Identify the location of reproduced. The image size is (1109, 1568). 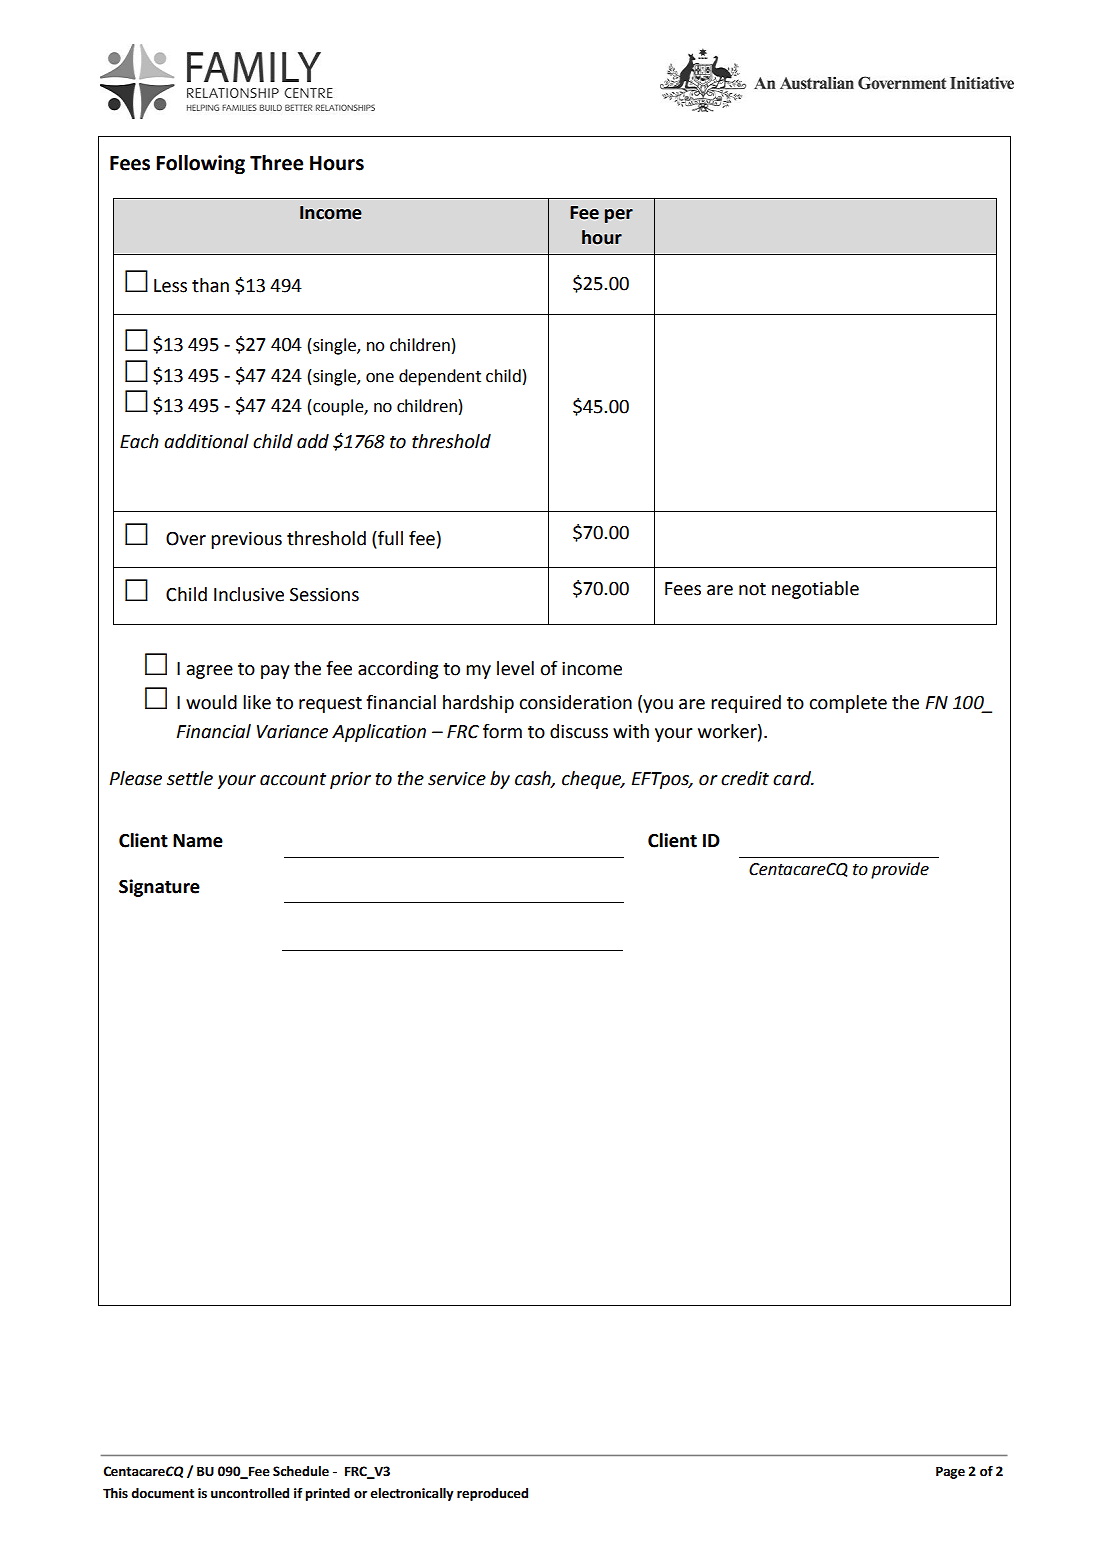
(492, 1494).
